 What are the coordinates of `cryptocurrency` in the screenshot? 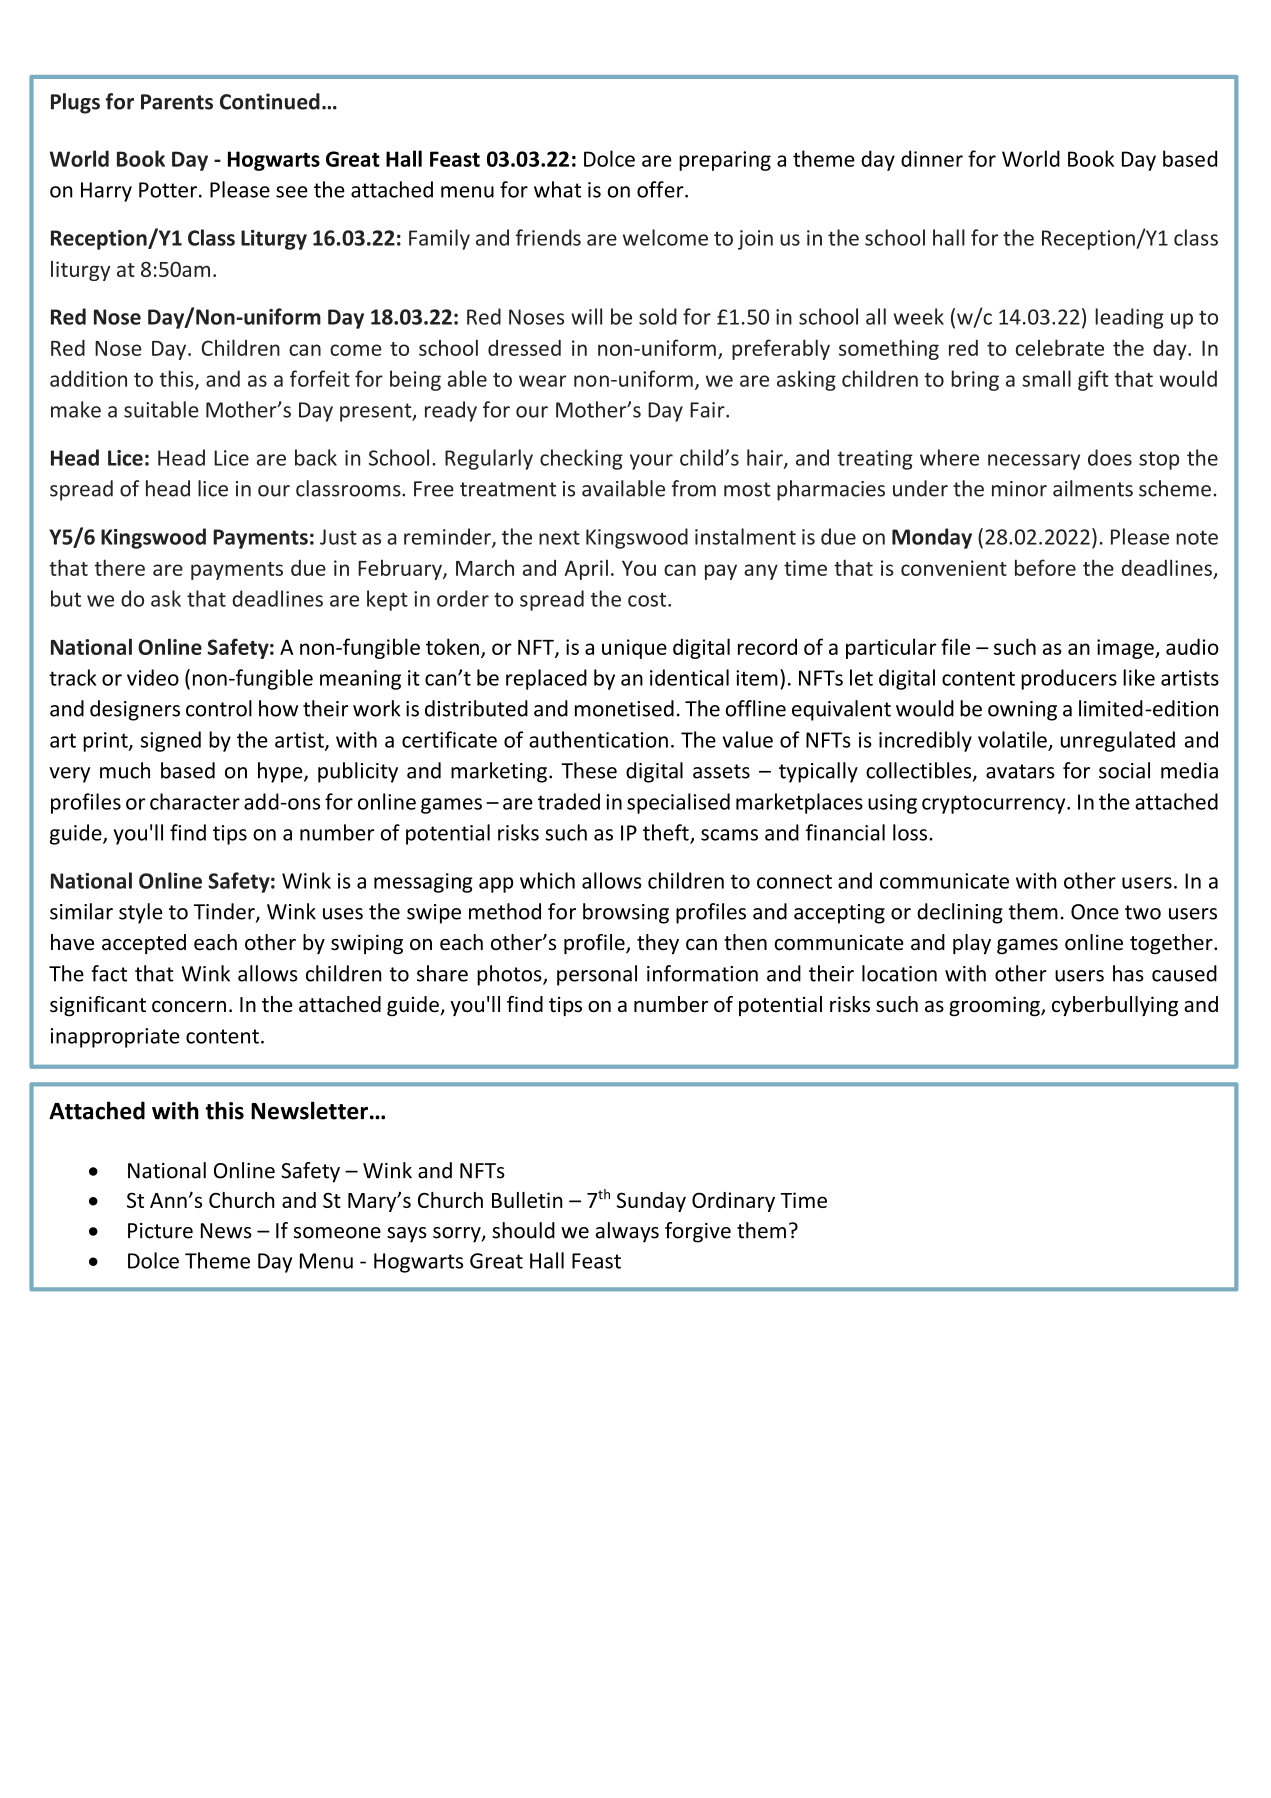 It's located at (995, 804).
